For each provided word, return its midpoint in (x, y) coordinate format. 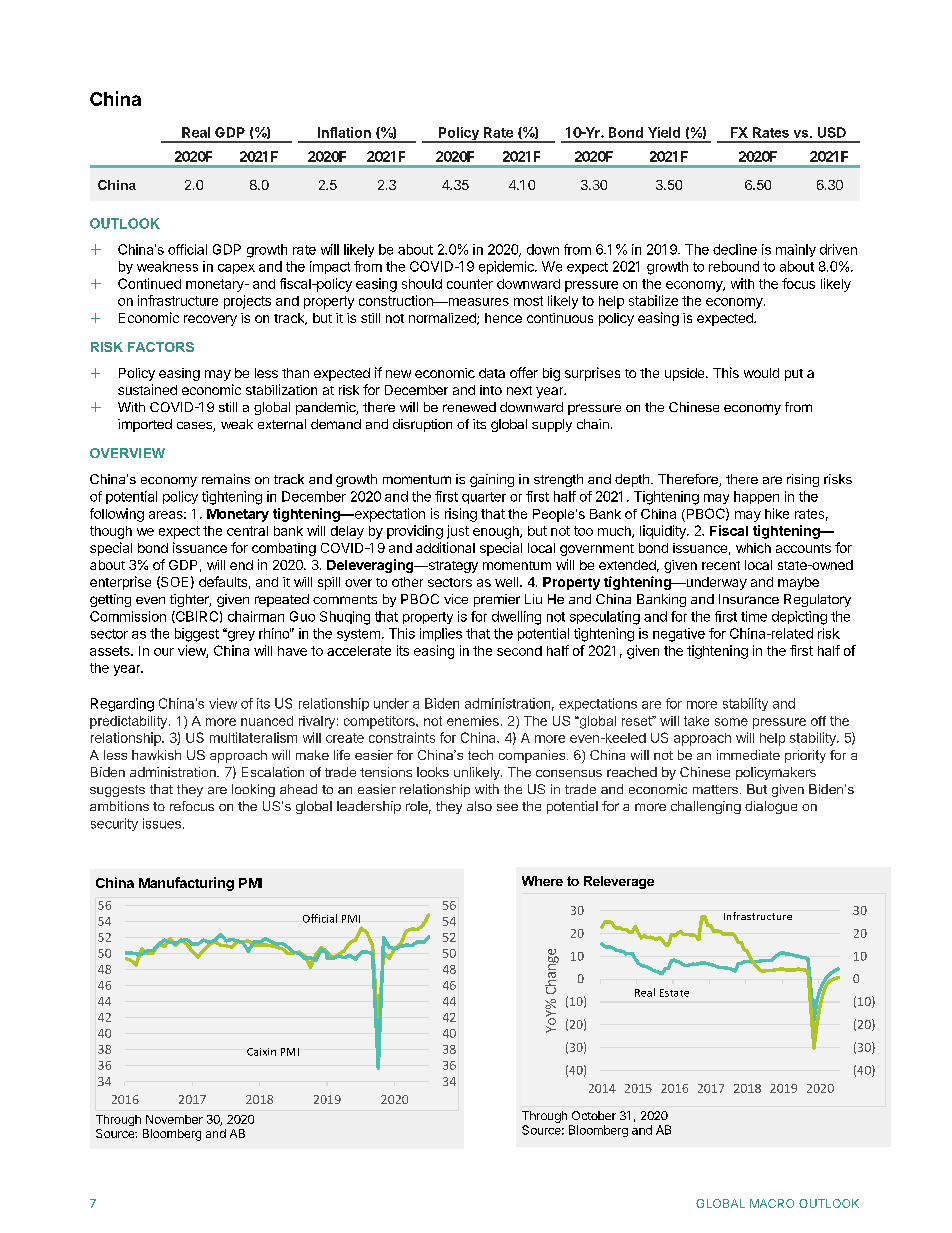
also (479, 806)
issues (162, 823)
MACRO (772, 1203)
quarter (484, 498)
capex (236, 269)
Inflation (344, 132)
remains (226, 479)
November (174, 1119)
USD (832, 132)
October (594, 1115)
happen (756, 497)
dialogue (771, 807)
